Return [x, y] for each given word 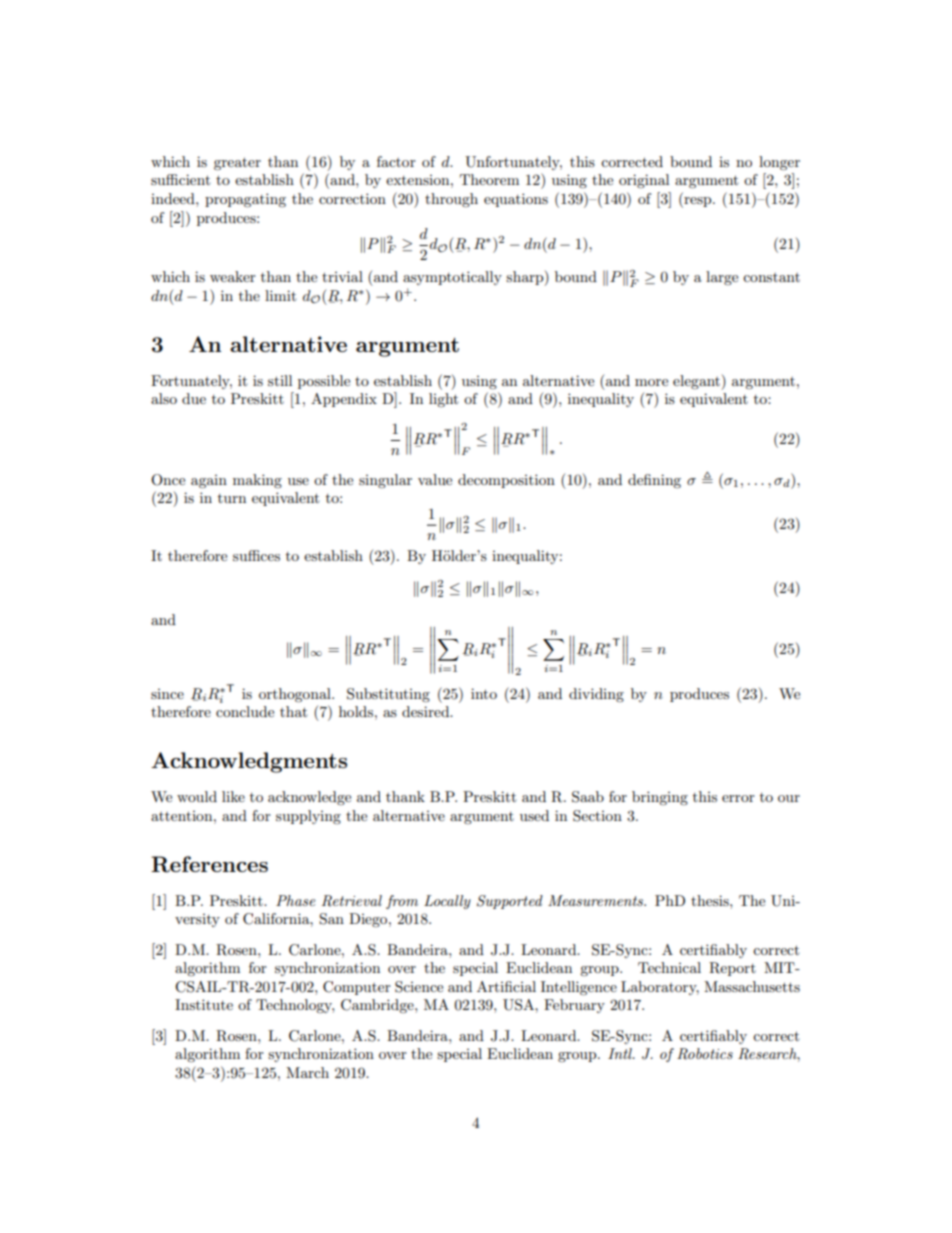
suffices [256, 555]
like [233, 796]
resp [698, 202]
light [443, 400]
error [738, 798]
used [534, 815]
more [651, 382]
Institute [204, 1004]
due [194, 398]
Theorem [489, 179]
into [484, 693]
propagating [245, 200]
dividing [596, 695]
